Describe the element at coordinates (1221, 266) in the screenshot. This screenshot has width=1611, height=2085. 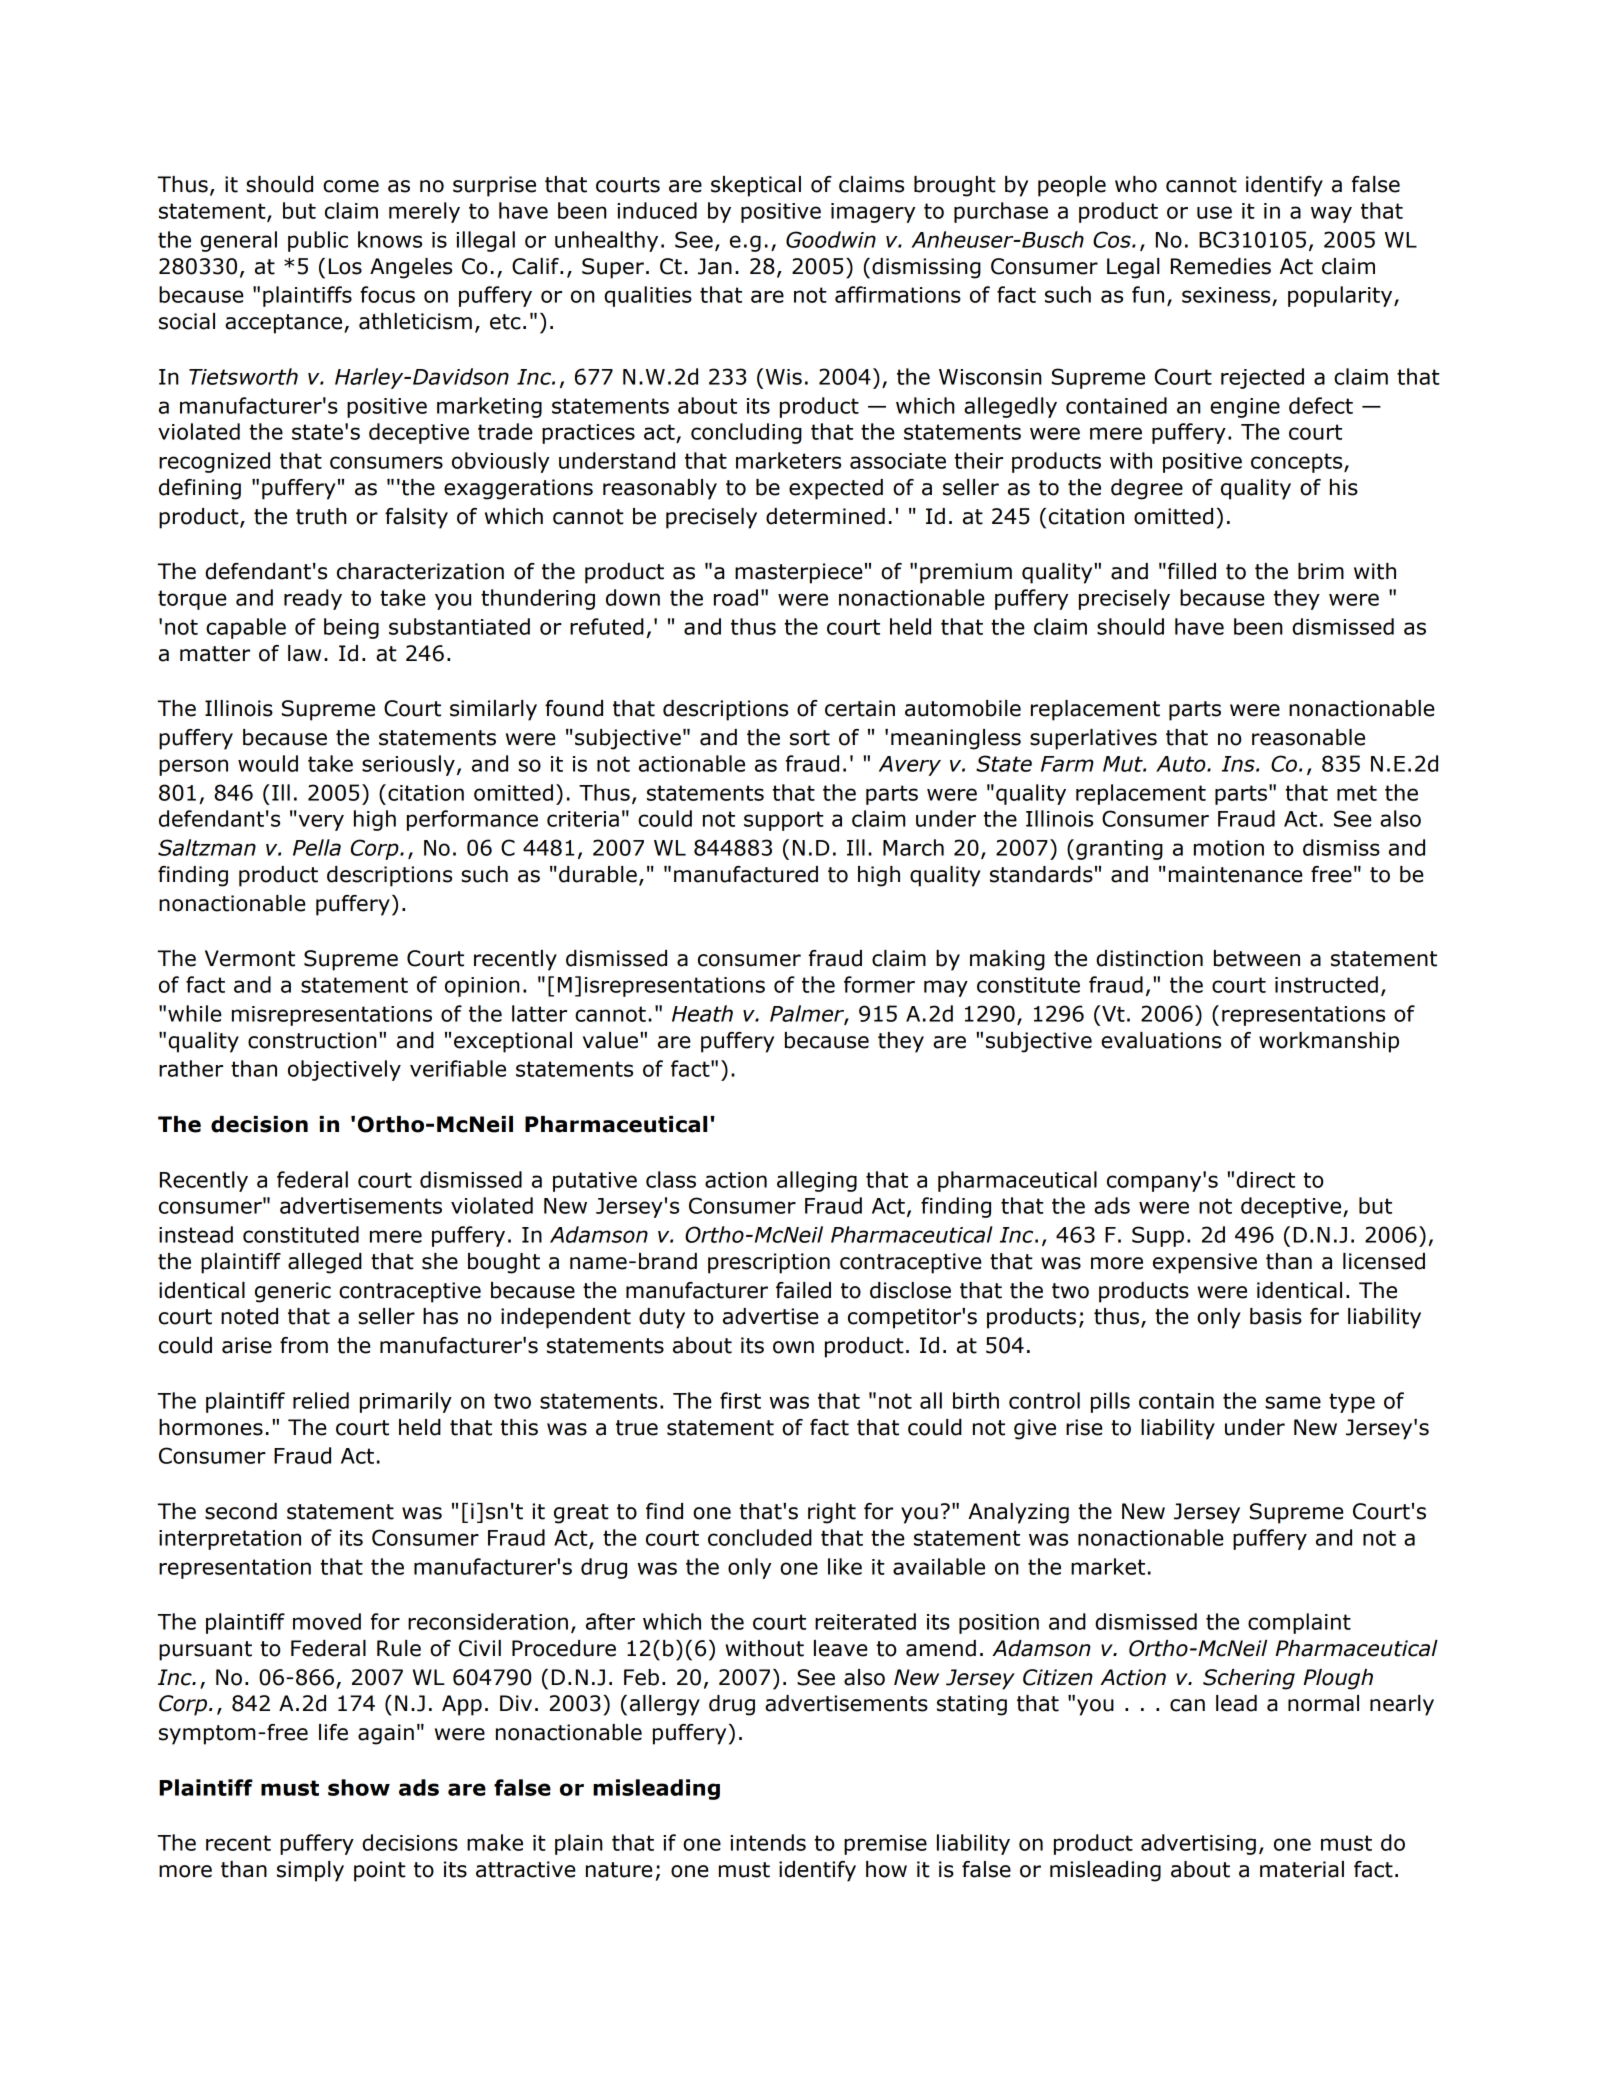
I see `Remedies` at that location.
